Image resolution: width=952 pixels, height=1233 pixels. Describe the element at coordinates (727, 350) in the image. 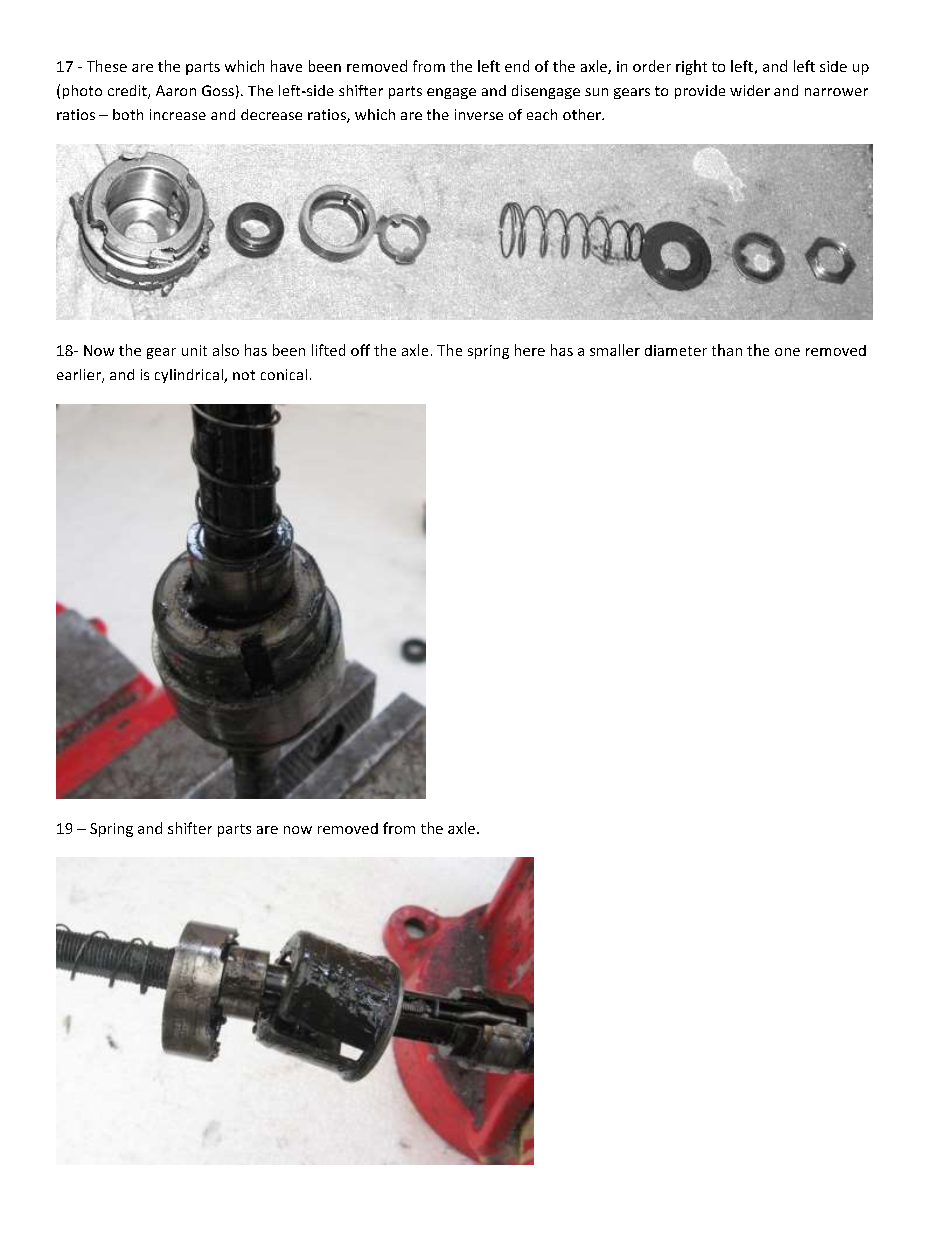

I see `than` at that location.
